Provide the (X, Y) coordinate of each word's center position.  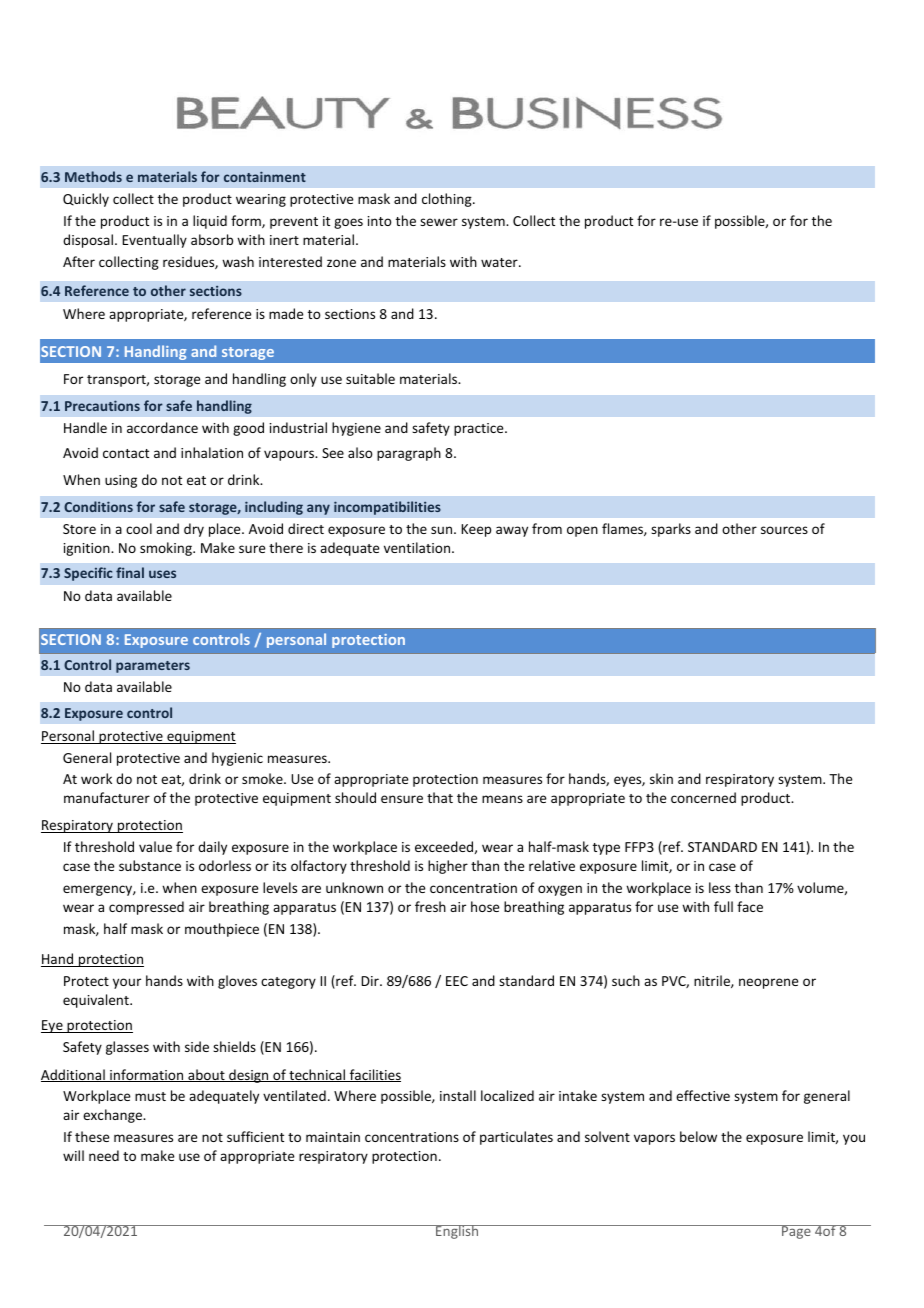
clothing (448, 200)
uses (162, 574)
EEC (457, 981)
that (440, 797)
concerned (703, 797)
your (127, 983)
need (104, 1155)
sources (784, 530)
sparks (671, 530)
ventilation (418, 547)
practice (480, 429)
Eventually (154, 241)
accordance (162, 427)
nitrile (713, 981)
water (500, 262)
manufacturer (107, 797)
